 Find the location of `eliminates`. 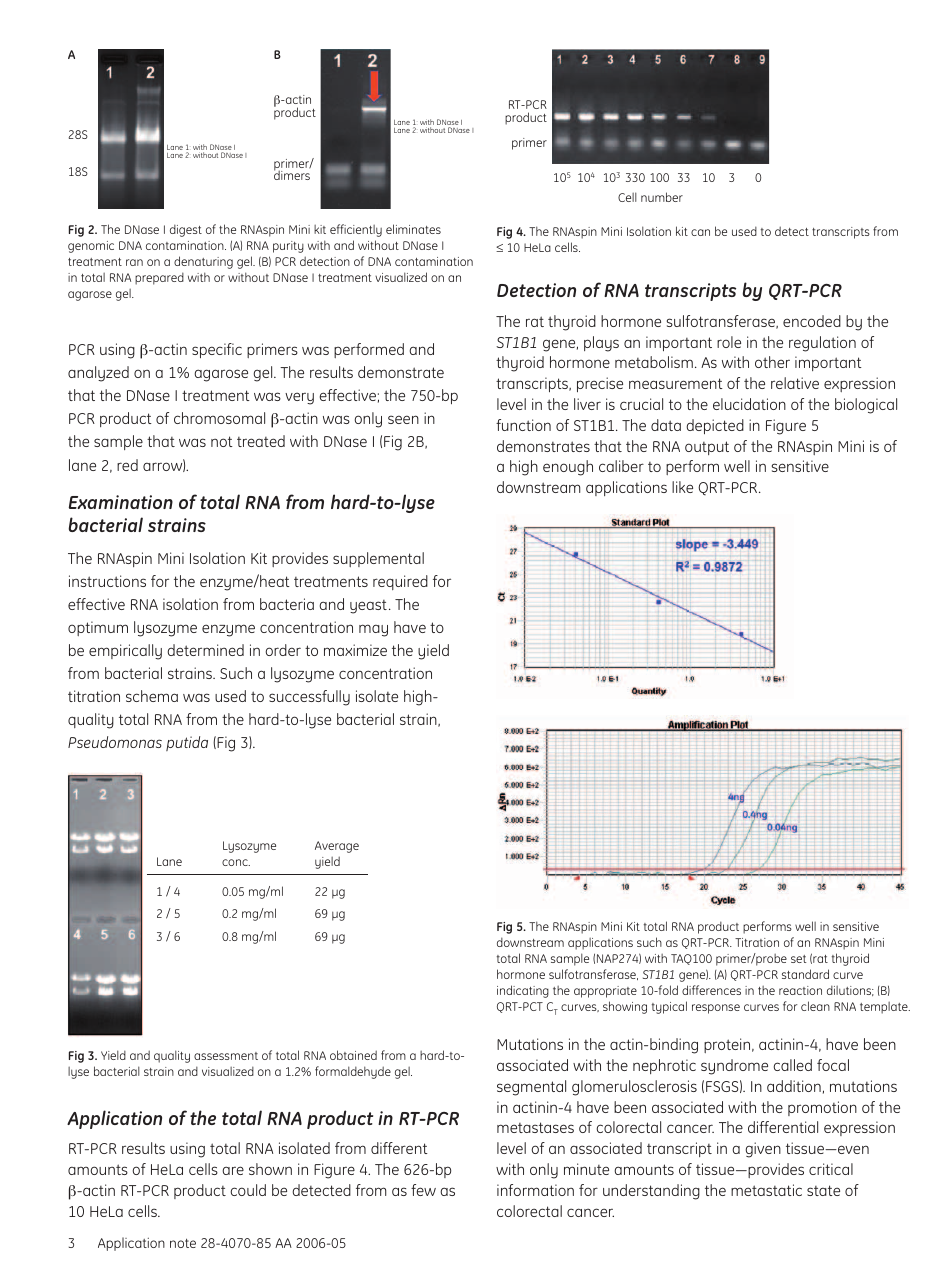

eliminates is located at coordinates (413, 229).
